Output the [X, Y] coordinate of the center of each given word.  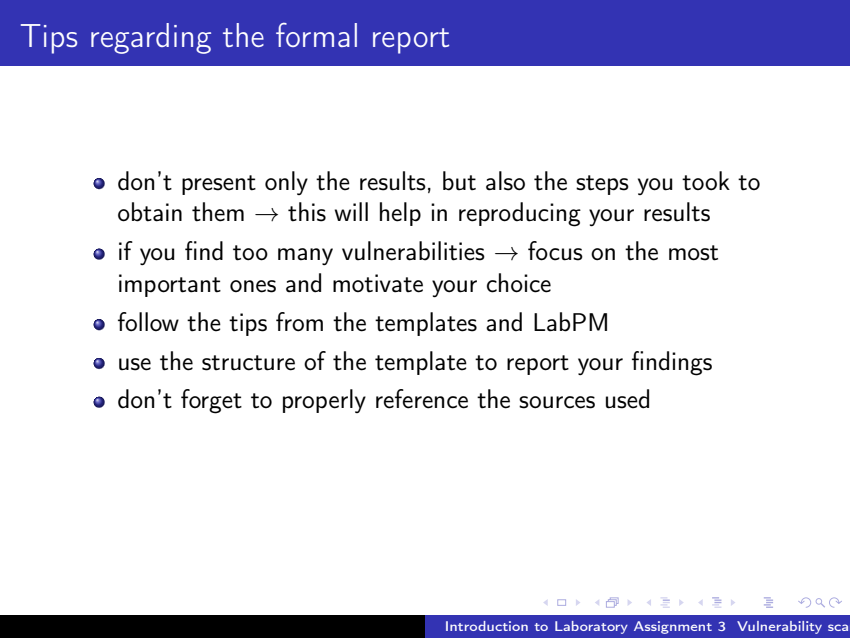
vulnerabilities [413, 251]
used [627, 399]
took [706, 181]
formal [316, 35]
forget [211, 401]
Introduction [487, 626]
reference [422, 399]
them [218, 212]
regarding [151, 38]
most [693, 253]
